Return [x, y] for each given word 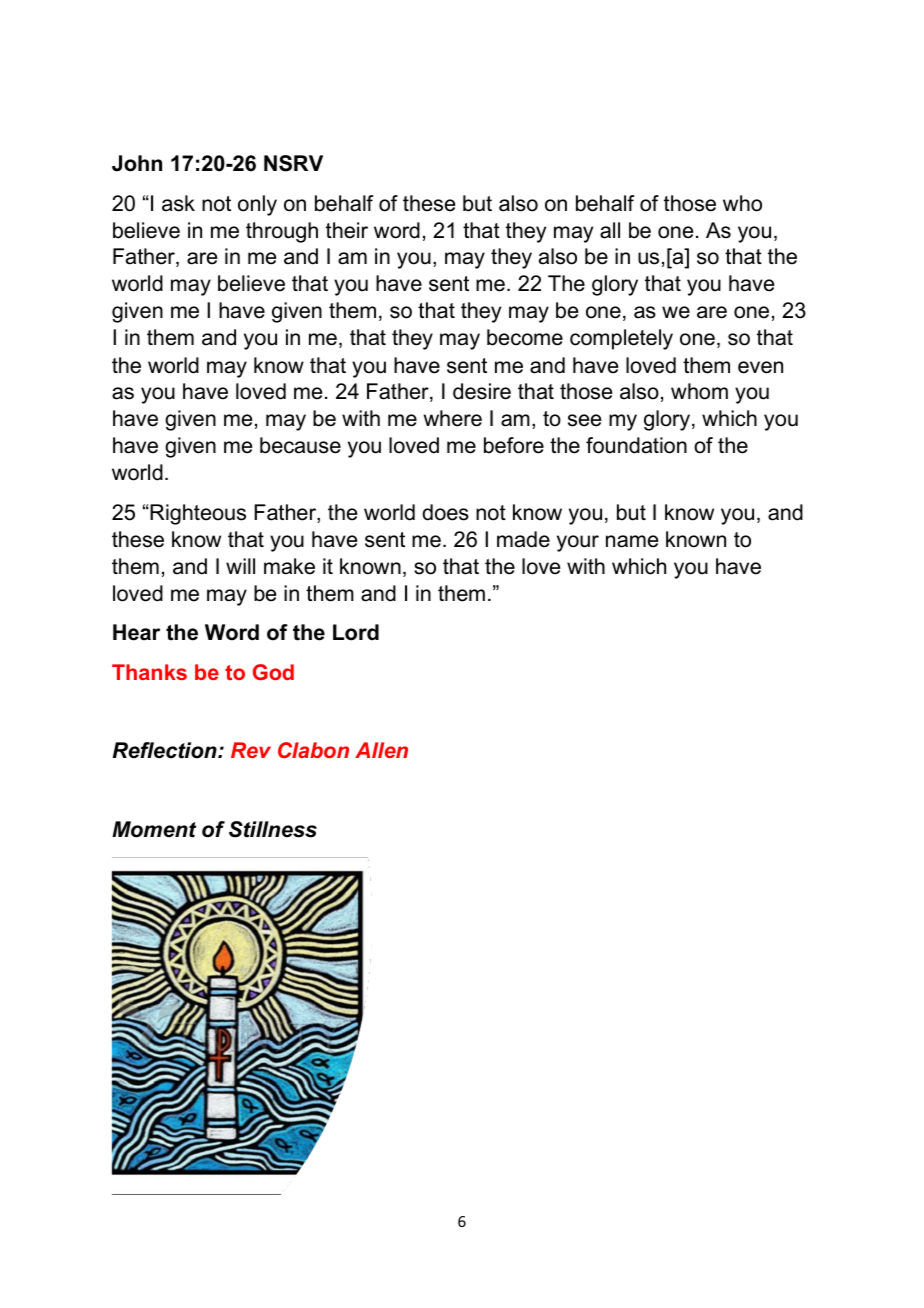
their [347, 230]
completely [621, 339]
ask [178, 203]
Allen [381, 750]
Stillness [273, 829]
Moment [154, 829]
